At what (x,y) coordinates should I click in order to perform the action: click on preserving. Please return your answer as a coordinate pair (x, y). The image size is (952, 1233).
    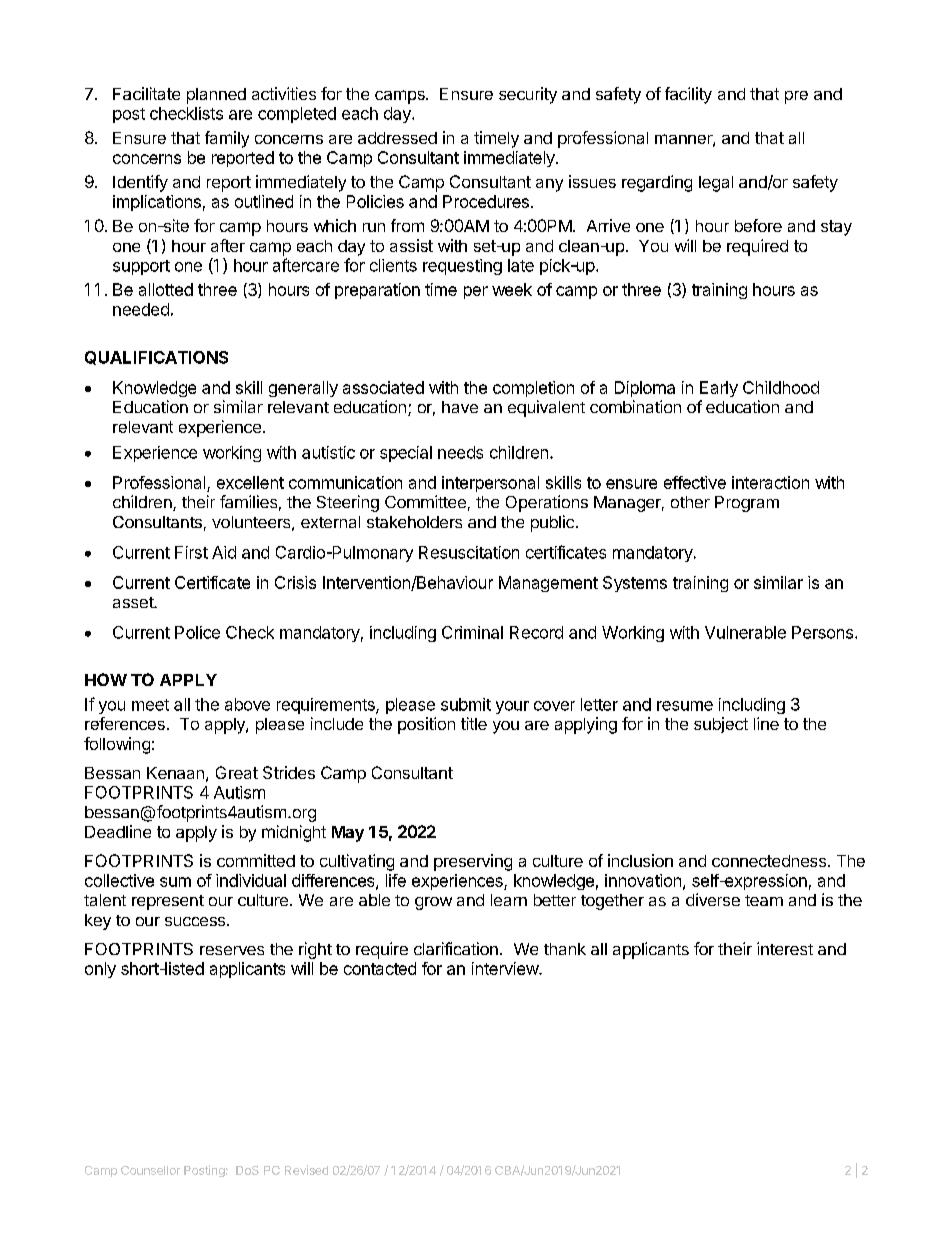
    Looking at the image, I should click on (473, 862).
